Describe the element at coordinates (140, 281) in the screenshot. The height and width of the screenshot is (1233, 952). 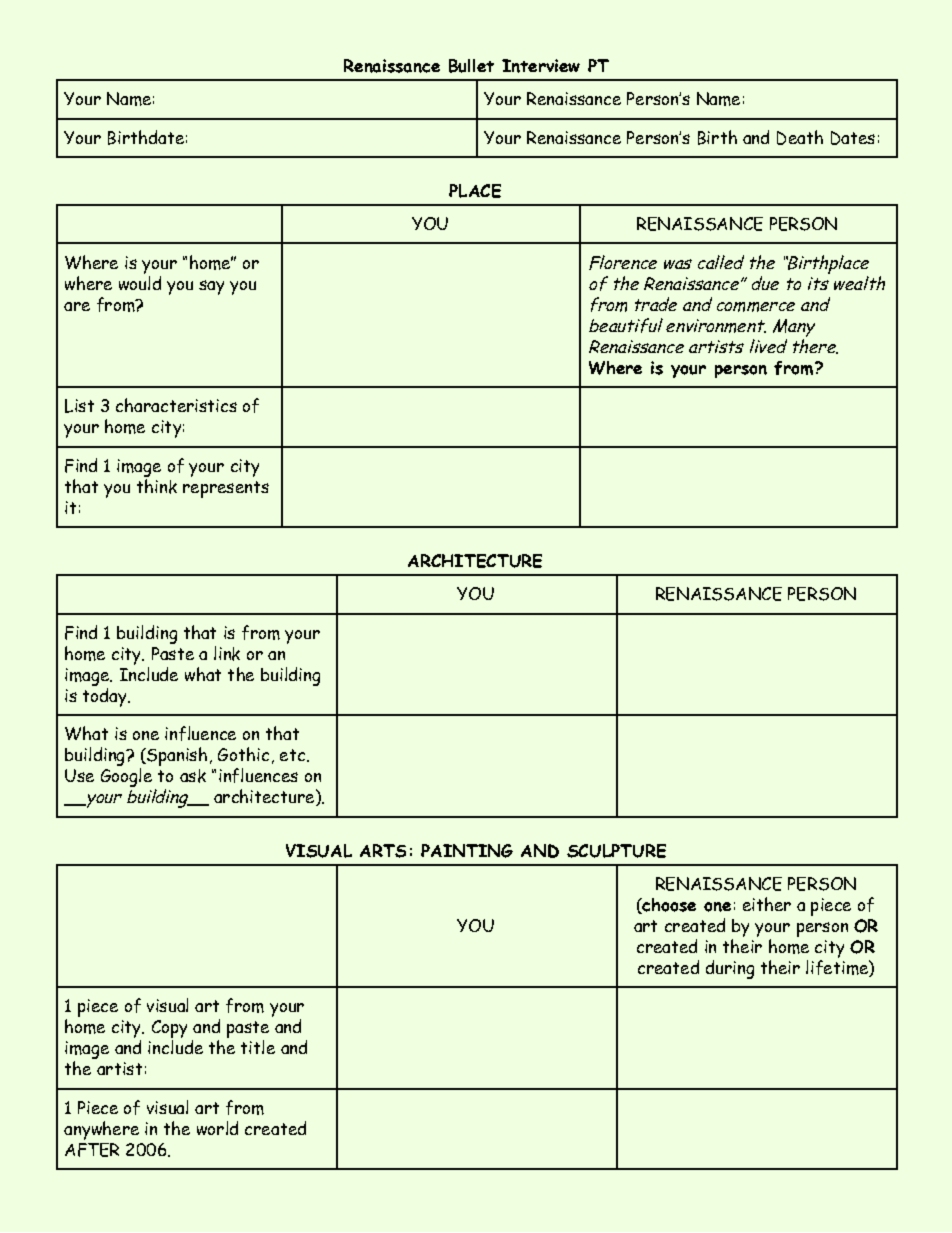
I see `would` at that location.
